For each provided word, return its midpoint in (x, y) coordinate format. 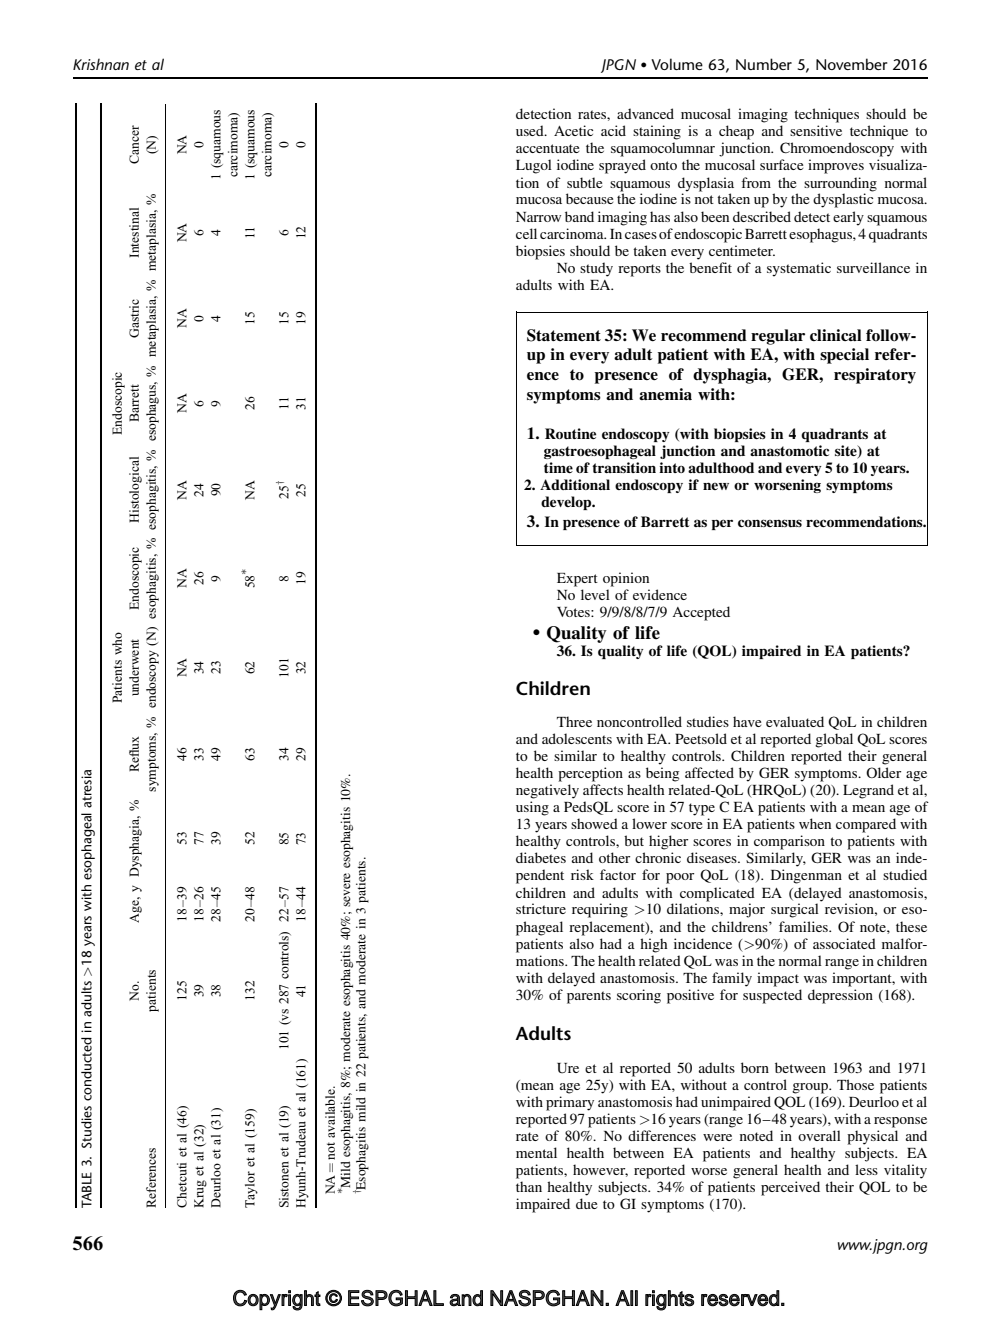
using (532, 808)
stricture (541, 908)
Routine (570, 433)
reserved (740, 1298)
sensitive (816, 130)
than (529, 1186)
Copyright (277, 1300)
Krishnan (101, 64)
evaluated (795, 721)
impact (778, 979)
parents (589, 997)
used (531, 130)
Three (574, 721)
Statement (564, 335)
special (844, 356)
